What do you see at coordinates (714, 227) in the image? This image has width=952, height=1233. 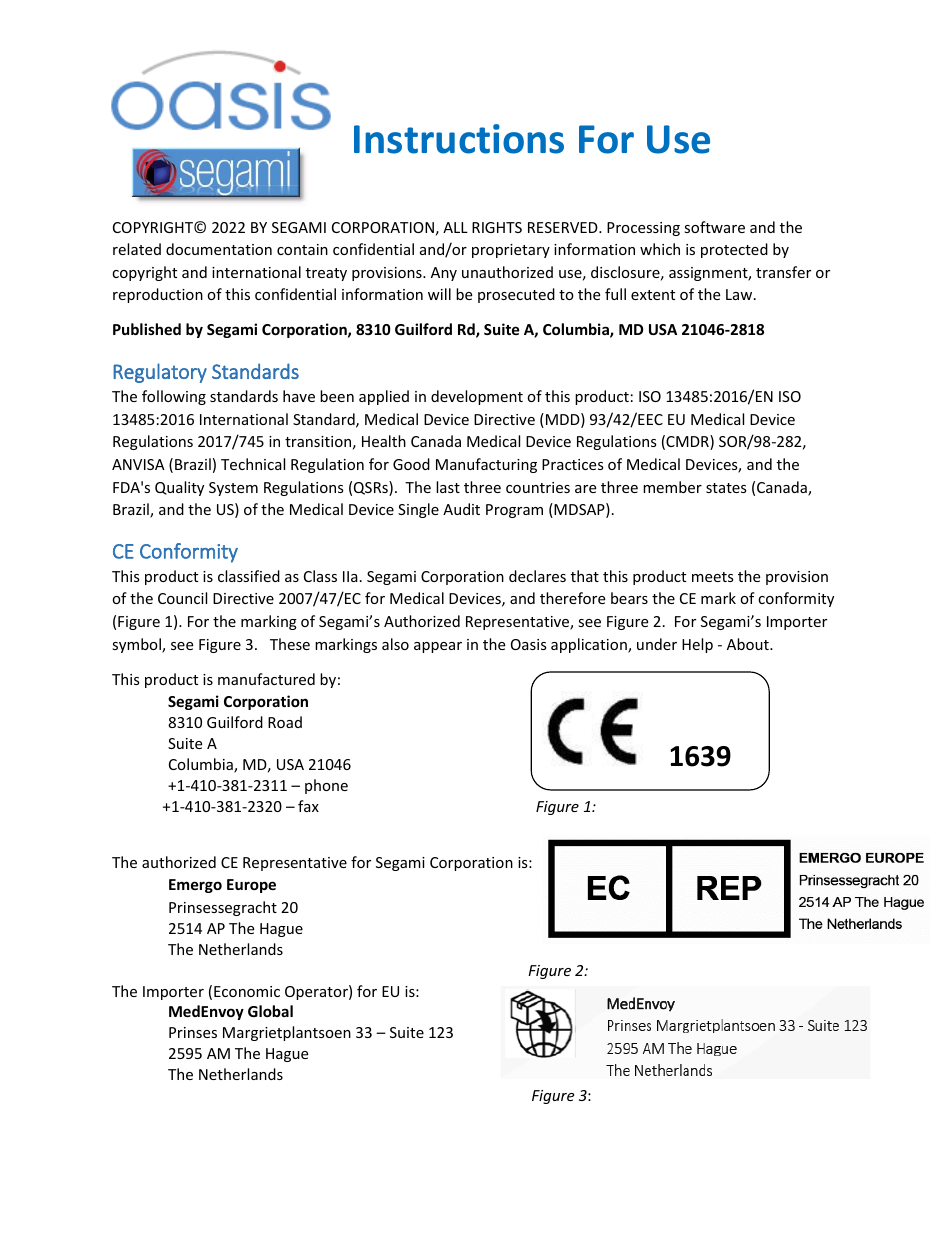 I see `software` at bounding box center [714, 227].
